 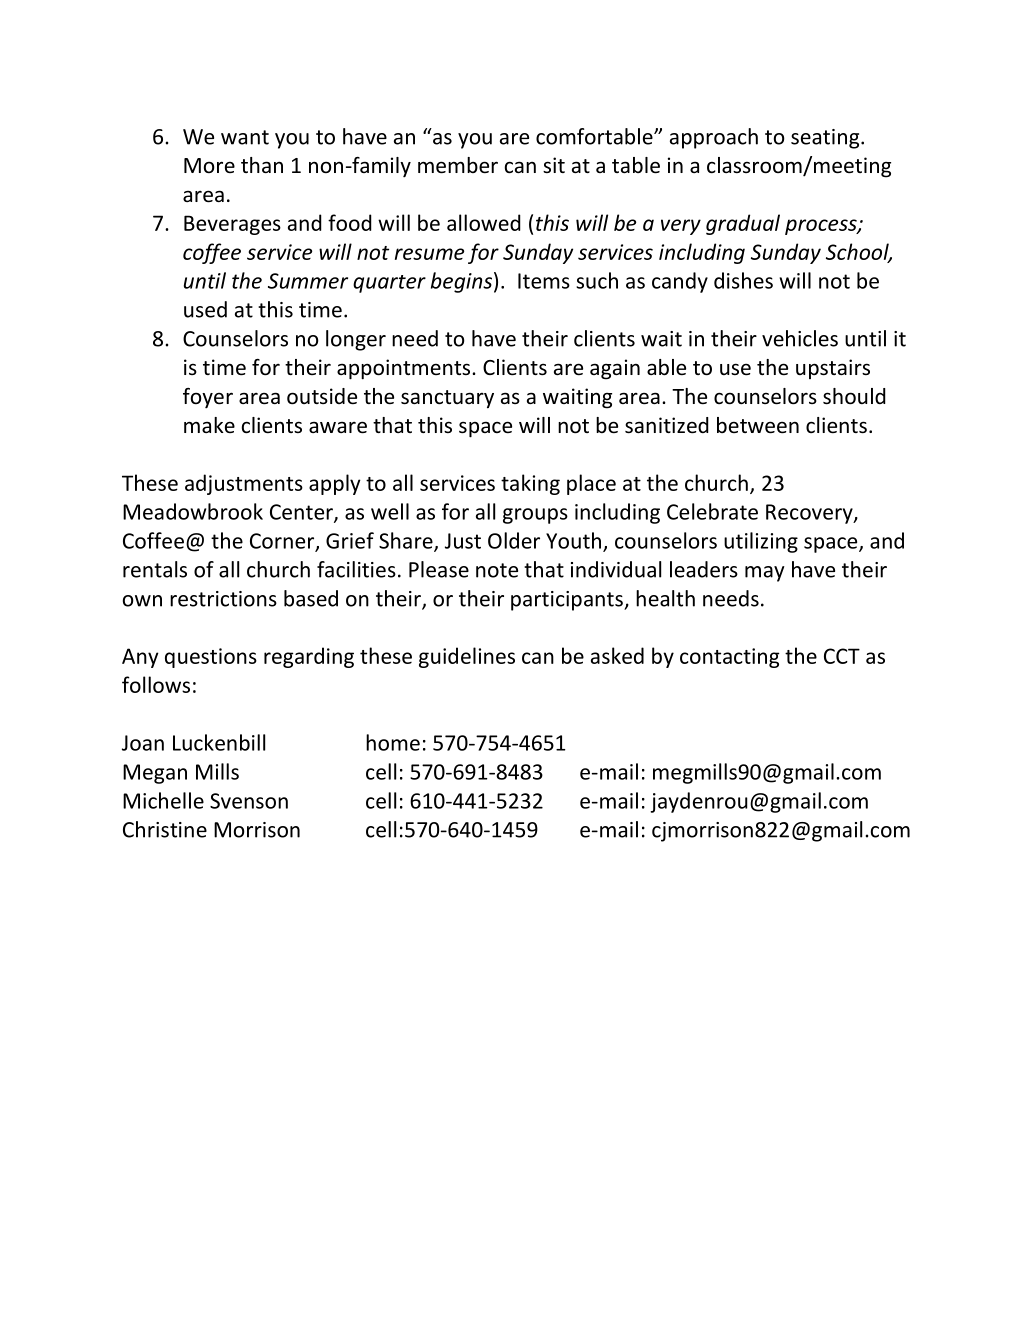 What do you see at coordinates (765, 574) in the image?
I see `may` at bounding box center [765, 574].
